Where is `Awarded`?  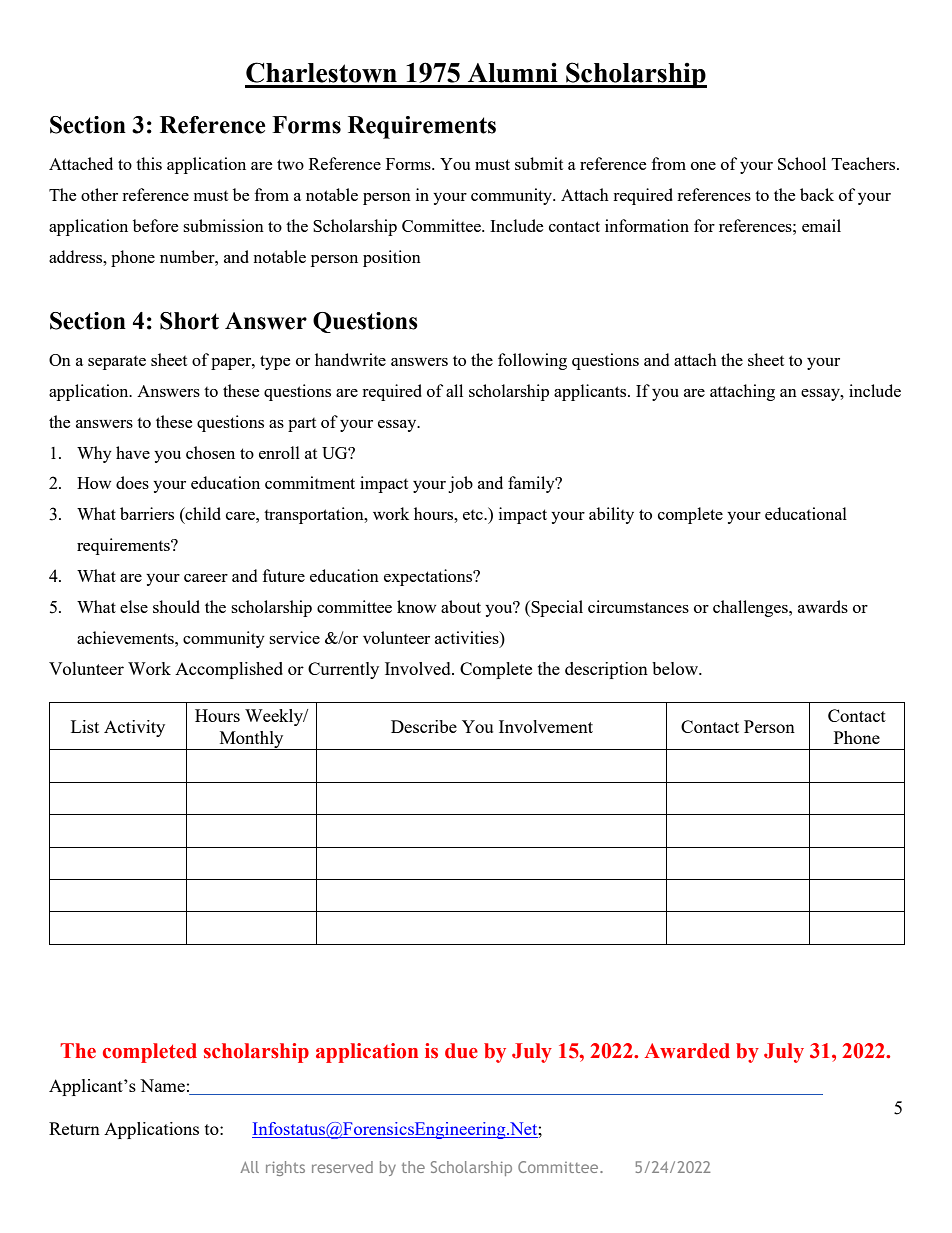
Awarded is located at coordinates (687, 1051).
